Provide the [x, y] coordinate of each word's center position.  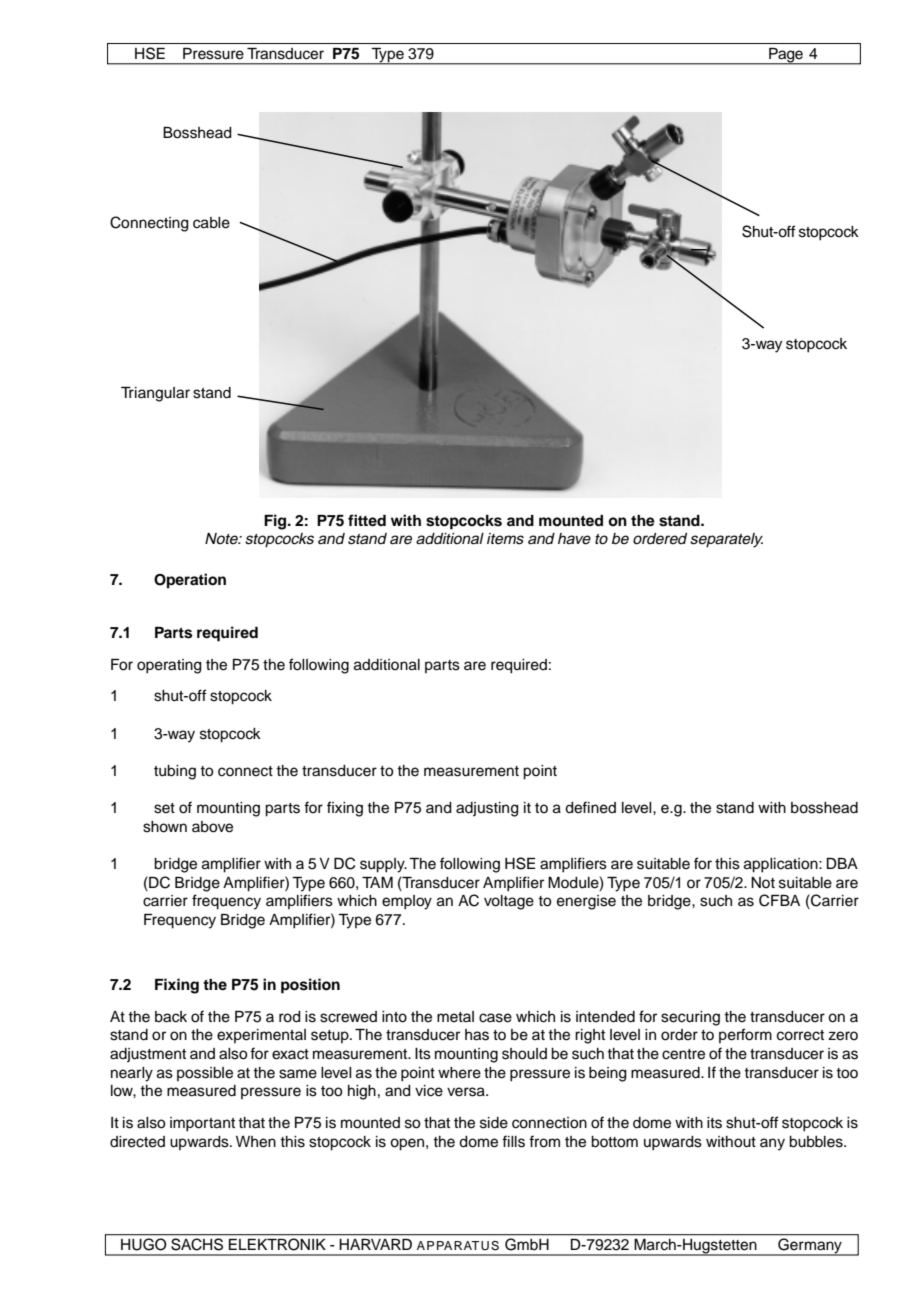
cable [211, 223]
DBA [842, 863]
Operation [190, 581]
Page [786, 56]
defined [590, 807]
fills [513, 1141]
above [212, 827]
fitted [367, 520]
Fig [276, 522]
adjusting [487, 809]
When [256, 1142]
